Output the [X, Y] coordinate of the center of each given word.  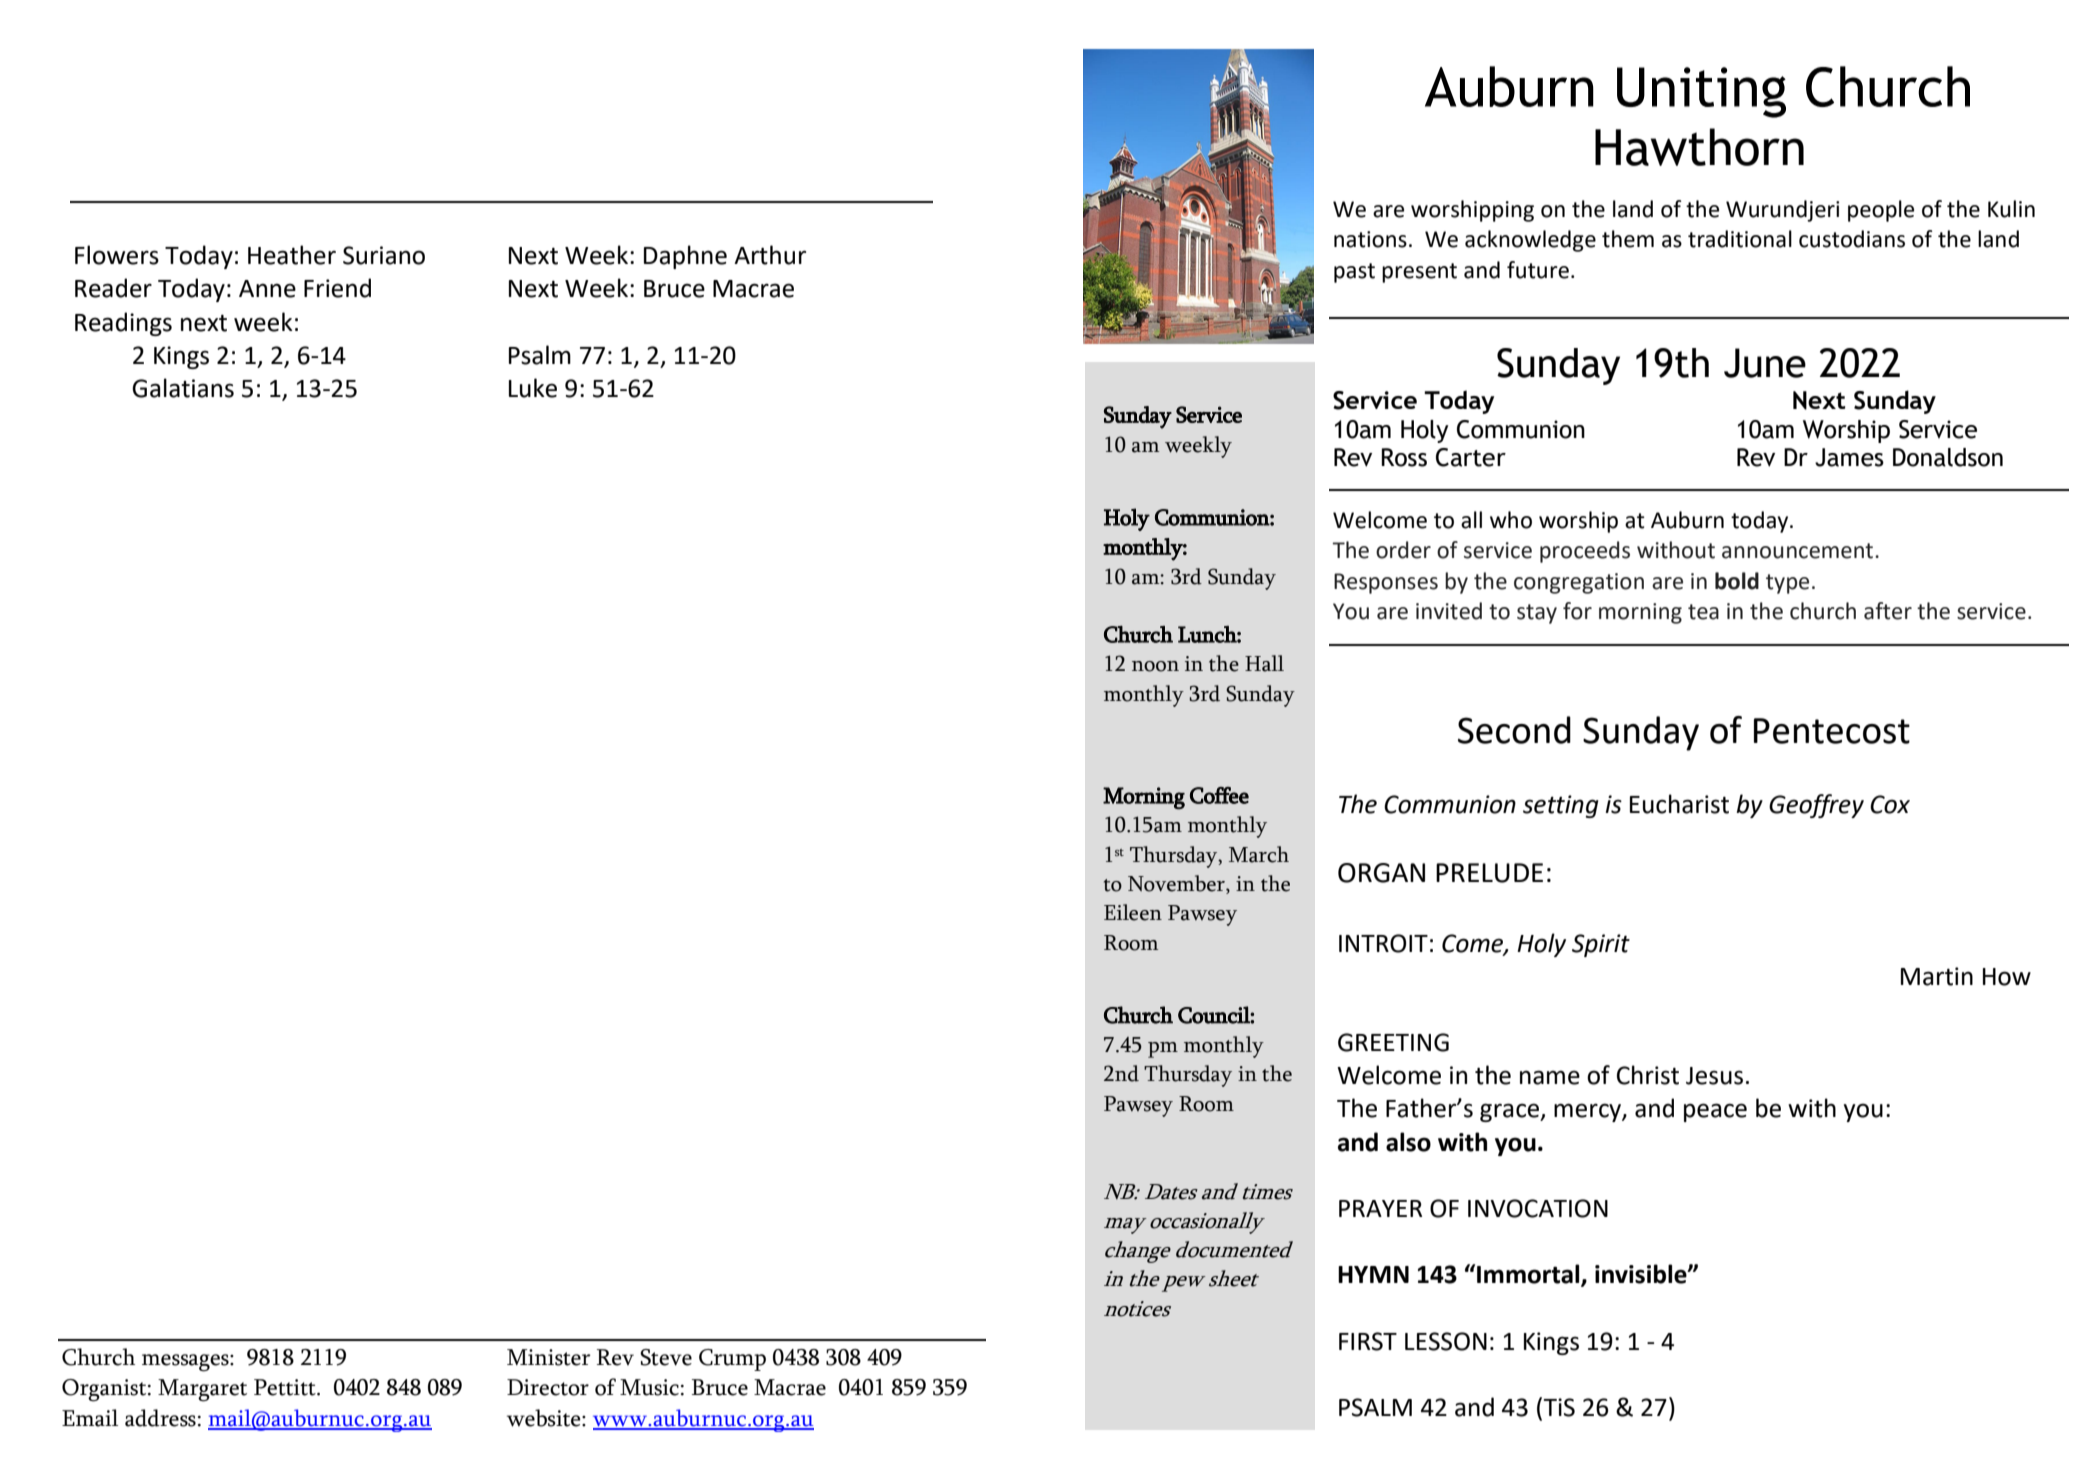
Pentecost [1832, 731]
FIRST [1368, 1341]
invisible [1642, 1274]
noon [1155, 666]
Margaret [202, 1390]
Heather [292, 255]
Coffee [1219, 795]
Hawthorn [1699, 147]
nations [1370, 239]
